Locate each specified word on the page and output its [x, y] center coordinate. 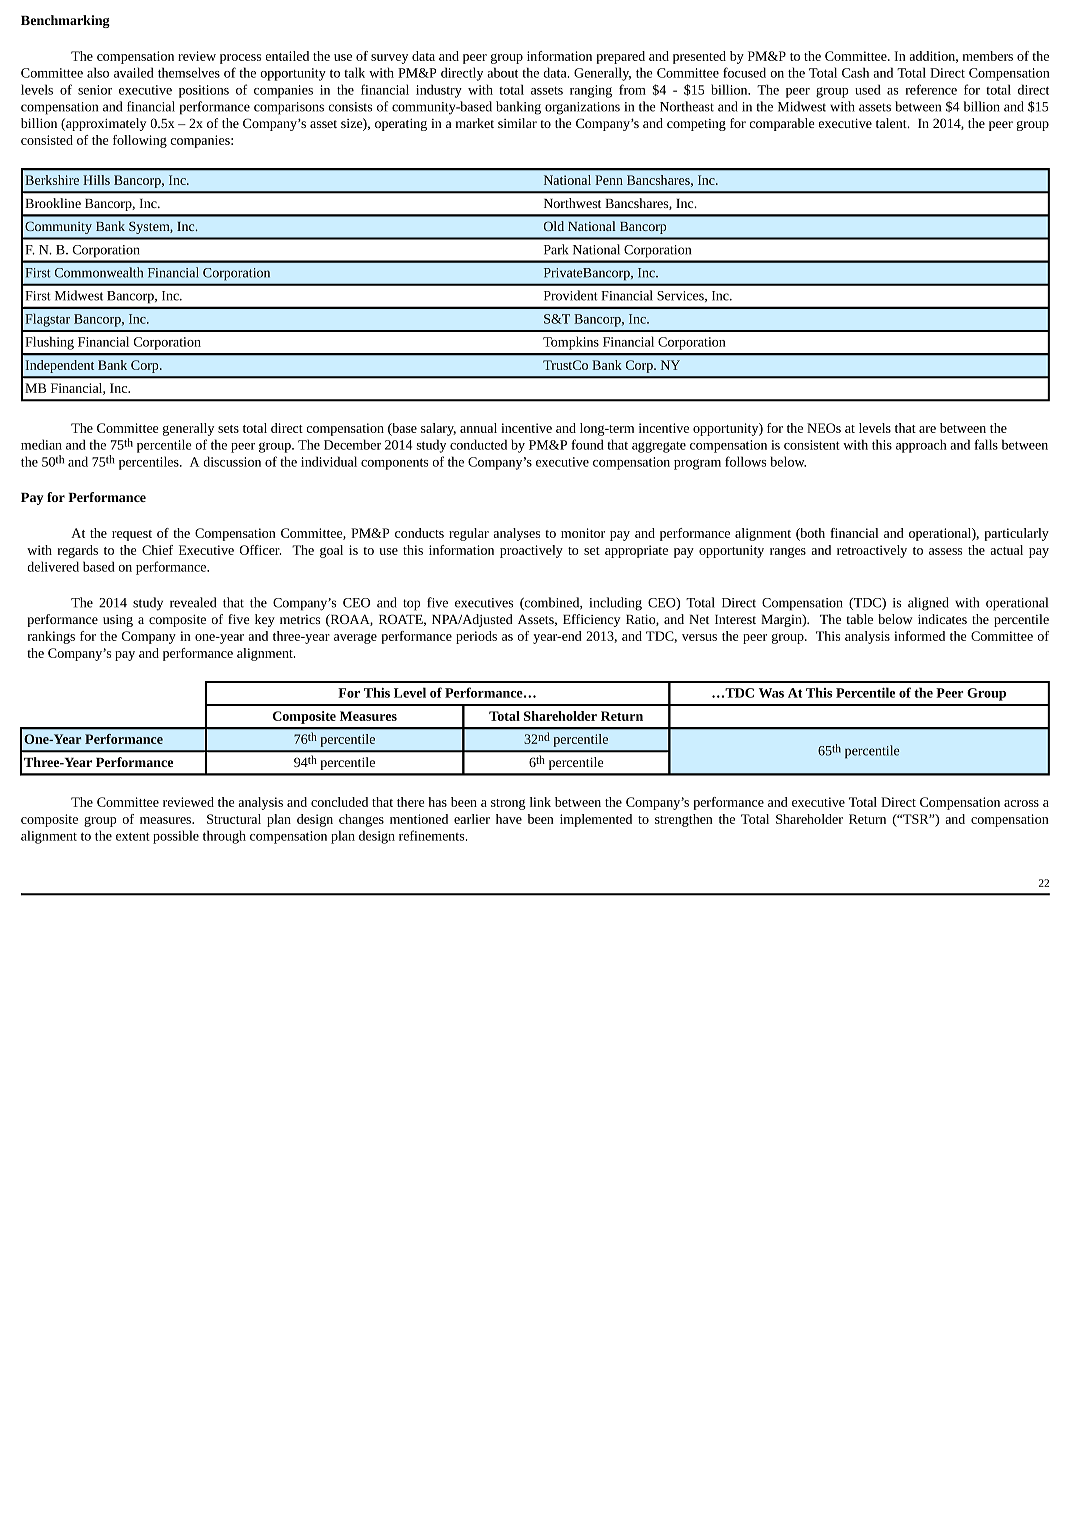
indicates [942, 619]
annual [478, 428]
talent [892, 123]
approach [921, 446]
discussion [232, 461]
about [502, 72]
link [540, 802]
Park [556, 249]
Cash [855, 72]
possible [176, 837]
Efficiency [591, 620]
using [118, 621]
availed [134, 72]
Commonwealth [99, 272]
